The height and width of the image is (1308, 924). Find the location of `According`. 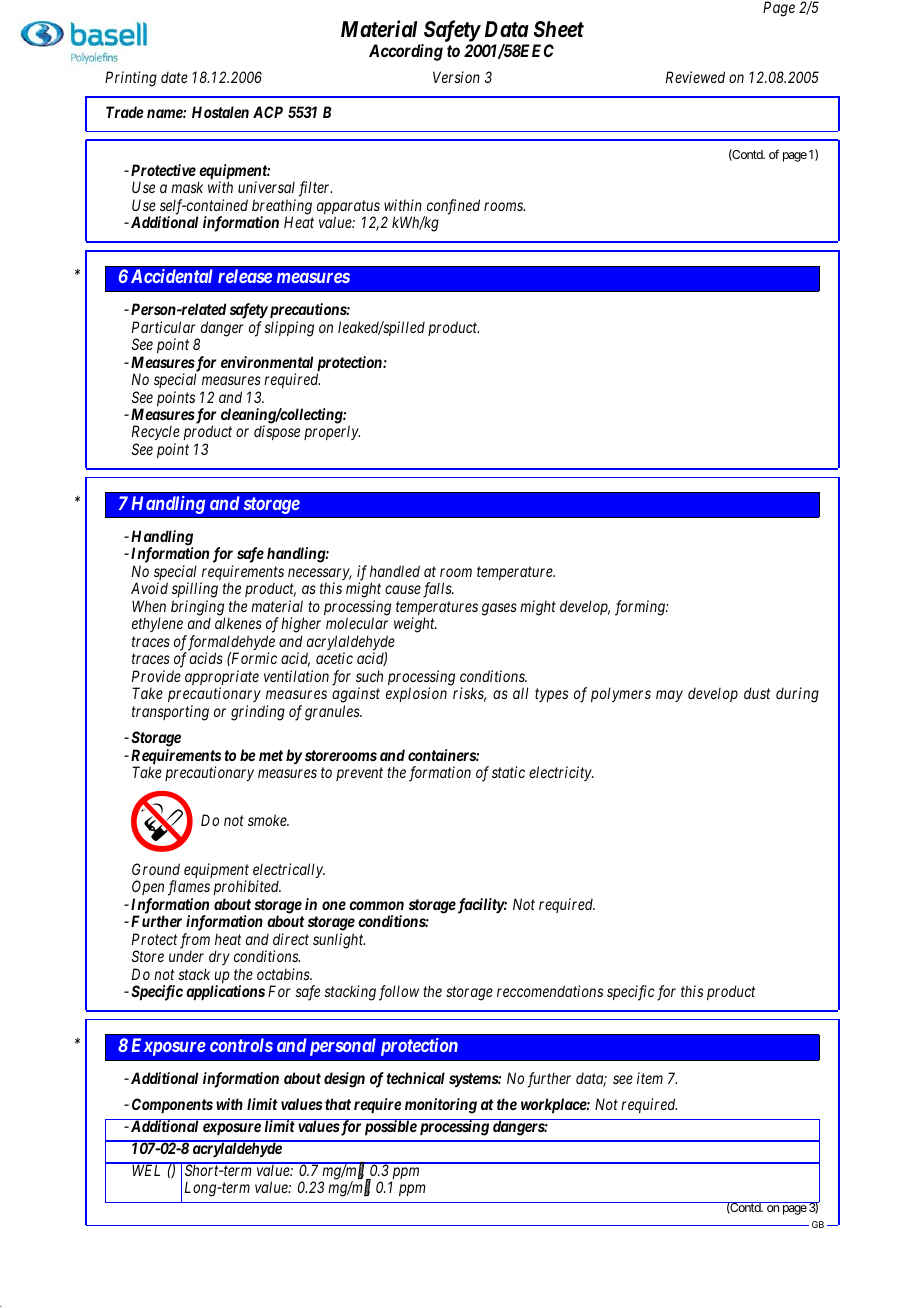

According is located at coordinates (406, 52).
